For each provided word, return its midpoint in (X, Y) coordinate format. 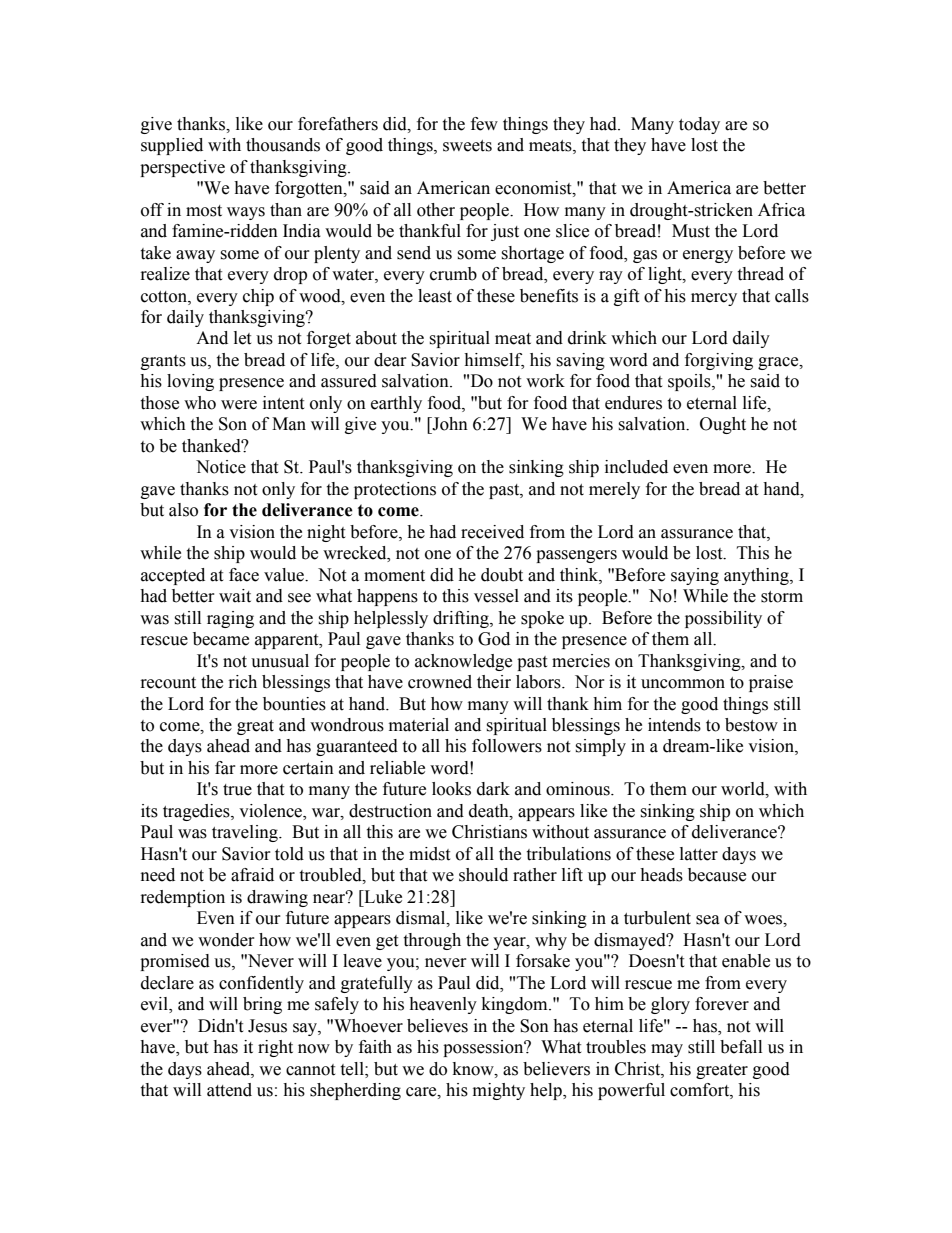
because (717, 875)
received (492, 532)
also (183, 510)
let (242, 338)
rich (243, 682)
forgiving (719, 361)
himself (494, 360)
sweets (467, 146)
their (494, 682)
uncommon (683, 684)
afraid (252, 875)
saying (695, 576)
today (699, 125)
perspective (182, 168)
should (483, 875)
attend (229, 1090)
